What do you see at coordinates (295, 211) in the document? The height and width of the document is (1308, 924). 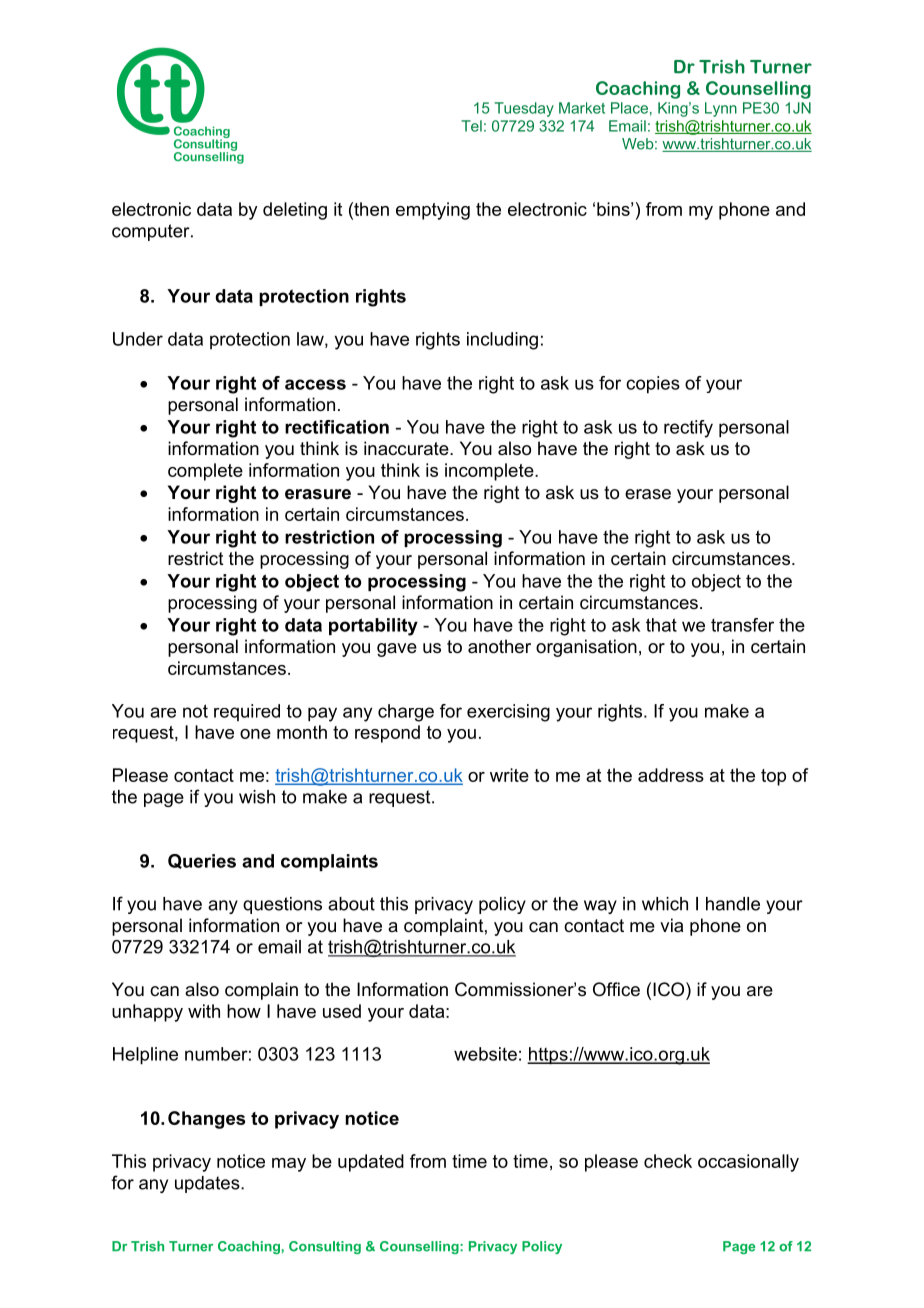 I see `deleting` at bounding box center [295, 211].
